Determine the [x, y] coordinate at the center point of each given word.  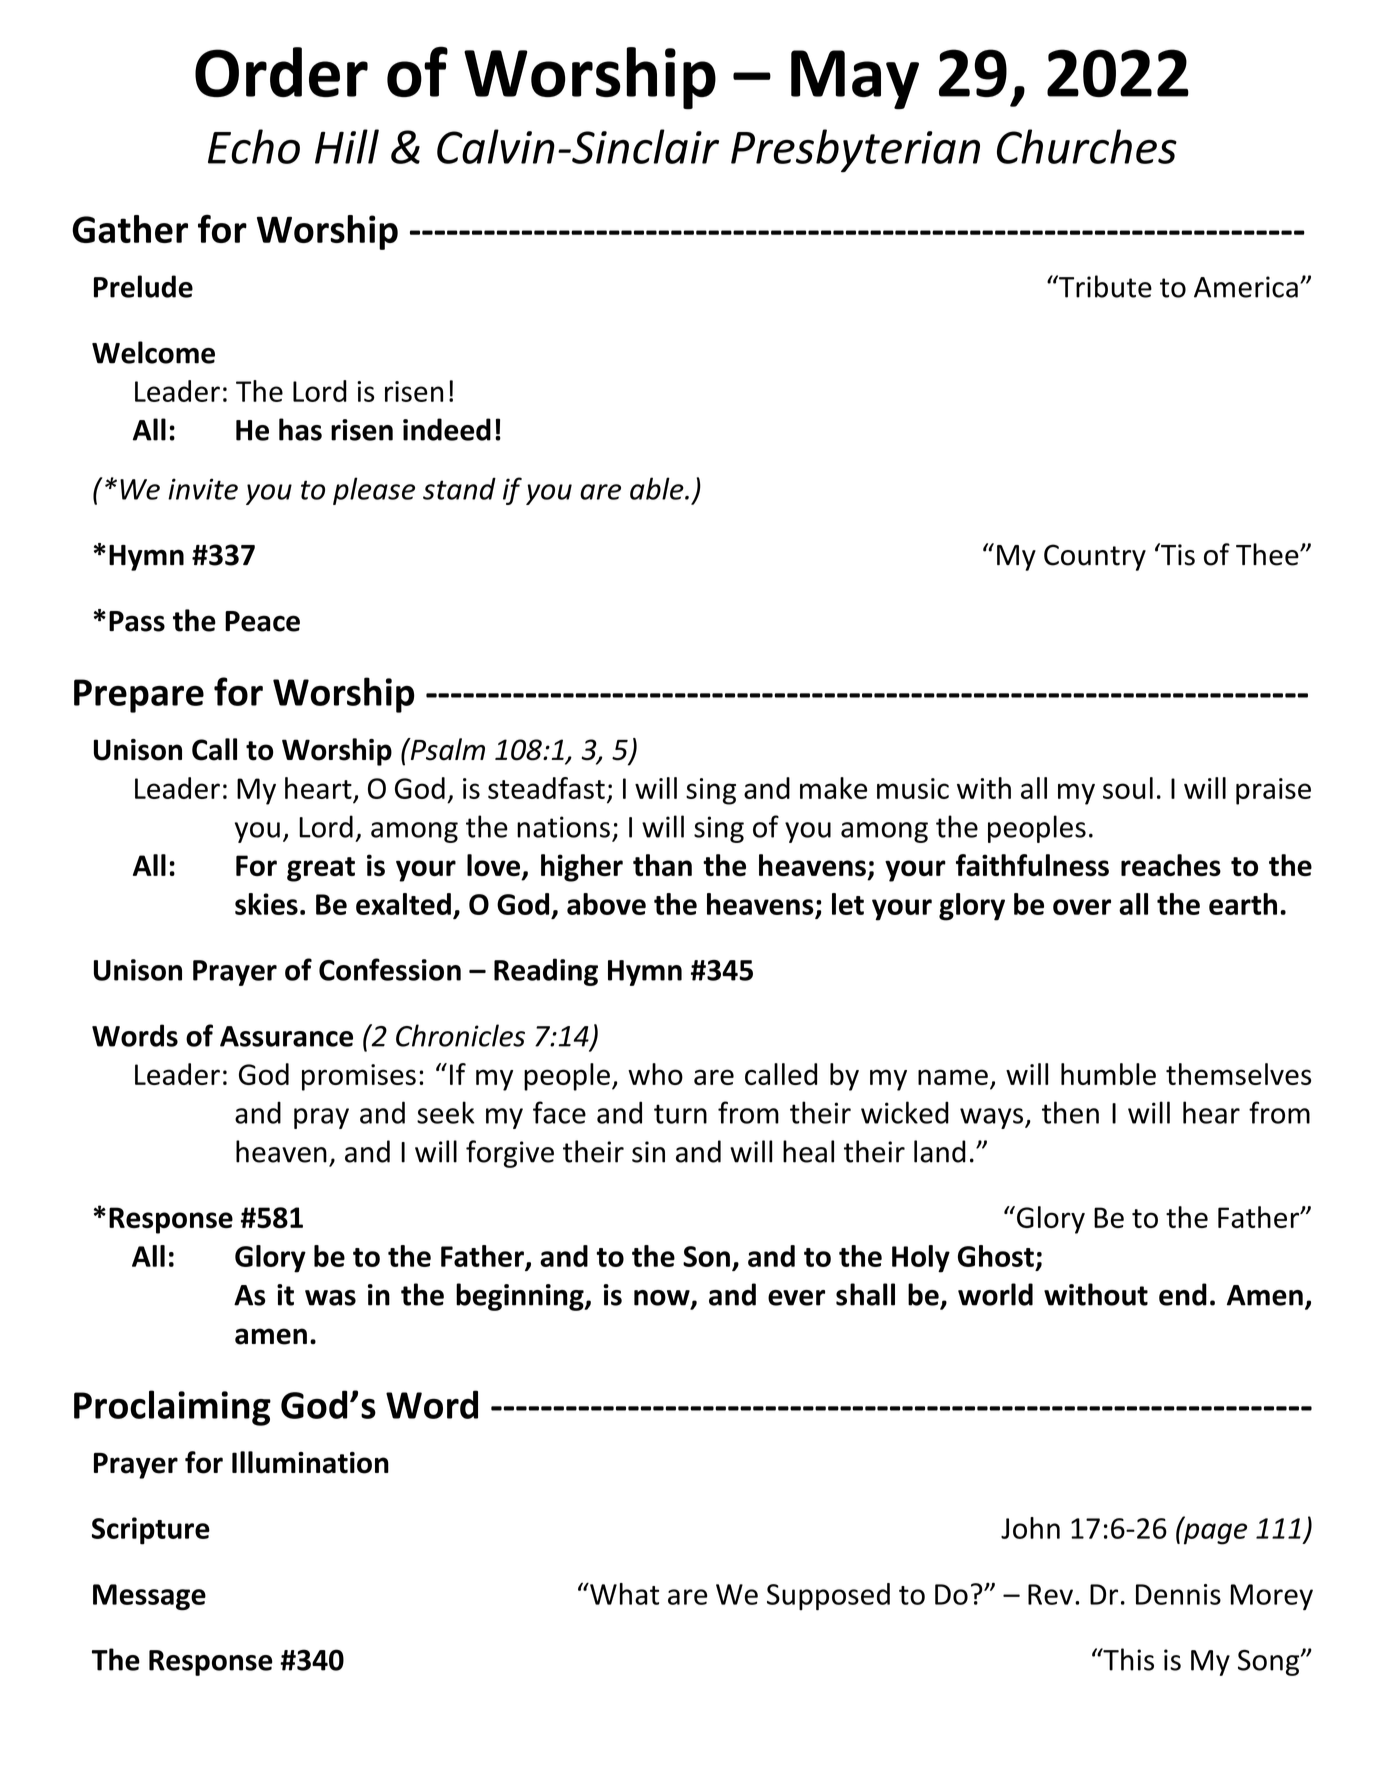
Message [149, 1597]
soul [1128, 788]
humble [1108, 1074]
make [833, 788]
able [658, 488]
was [330, 1298]
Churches [1087, 146]
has [300, 429]
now [663, 1299]
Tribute [1104, 286]
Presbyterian [855, 151]
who [655, 1074]
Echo [254, 146]
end [1183, 1294]
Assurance [286, 1036]
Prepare [139, 696]
